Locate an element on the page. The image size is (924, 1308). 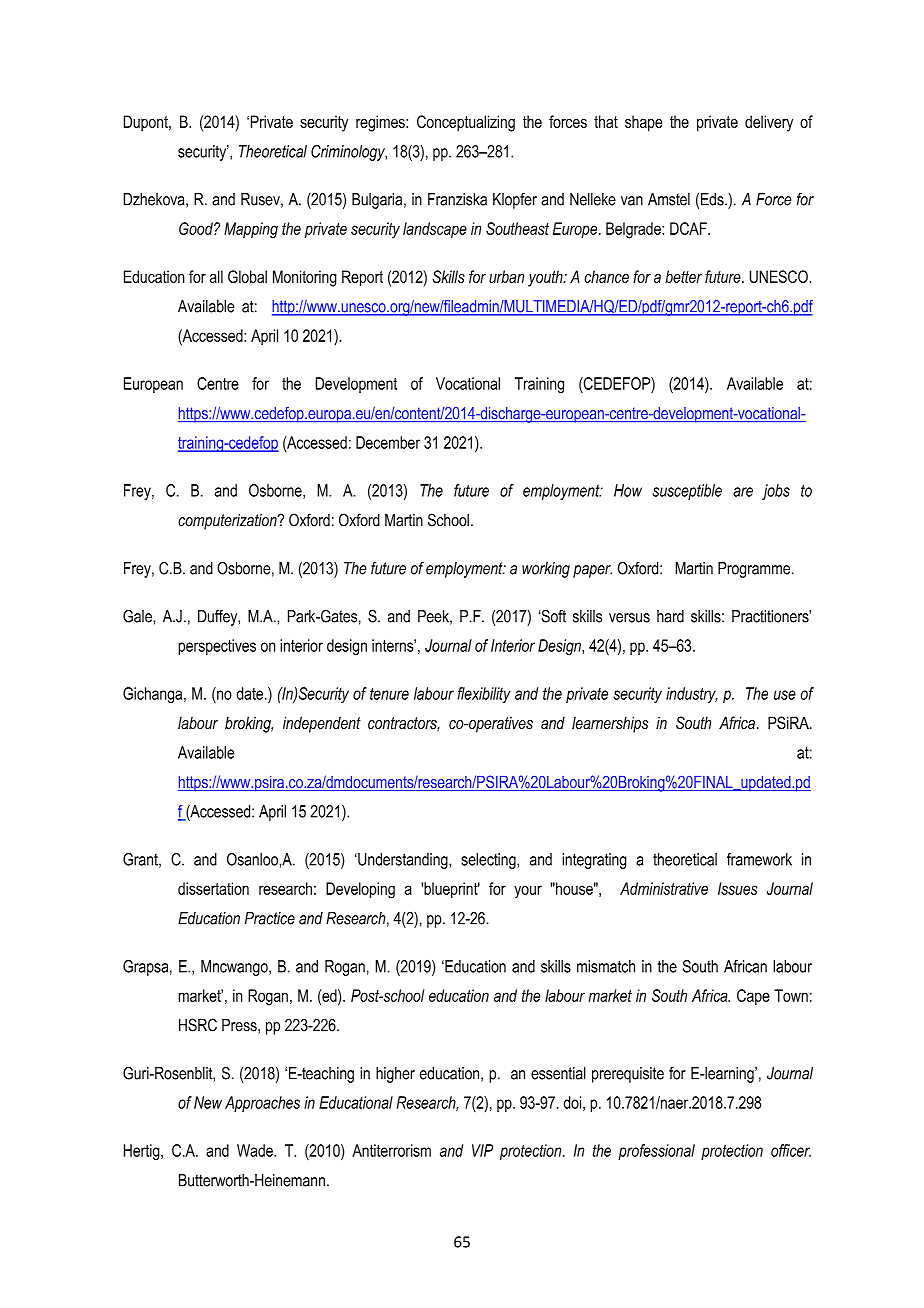
perspectives is located at coordinates (217, 647).
